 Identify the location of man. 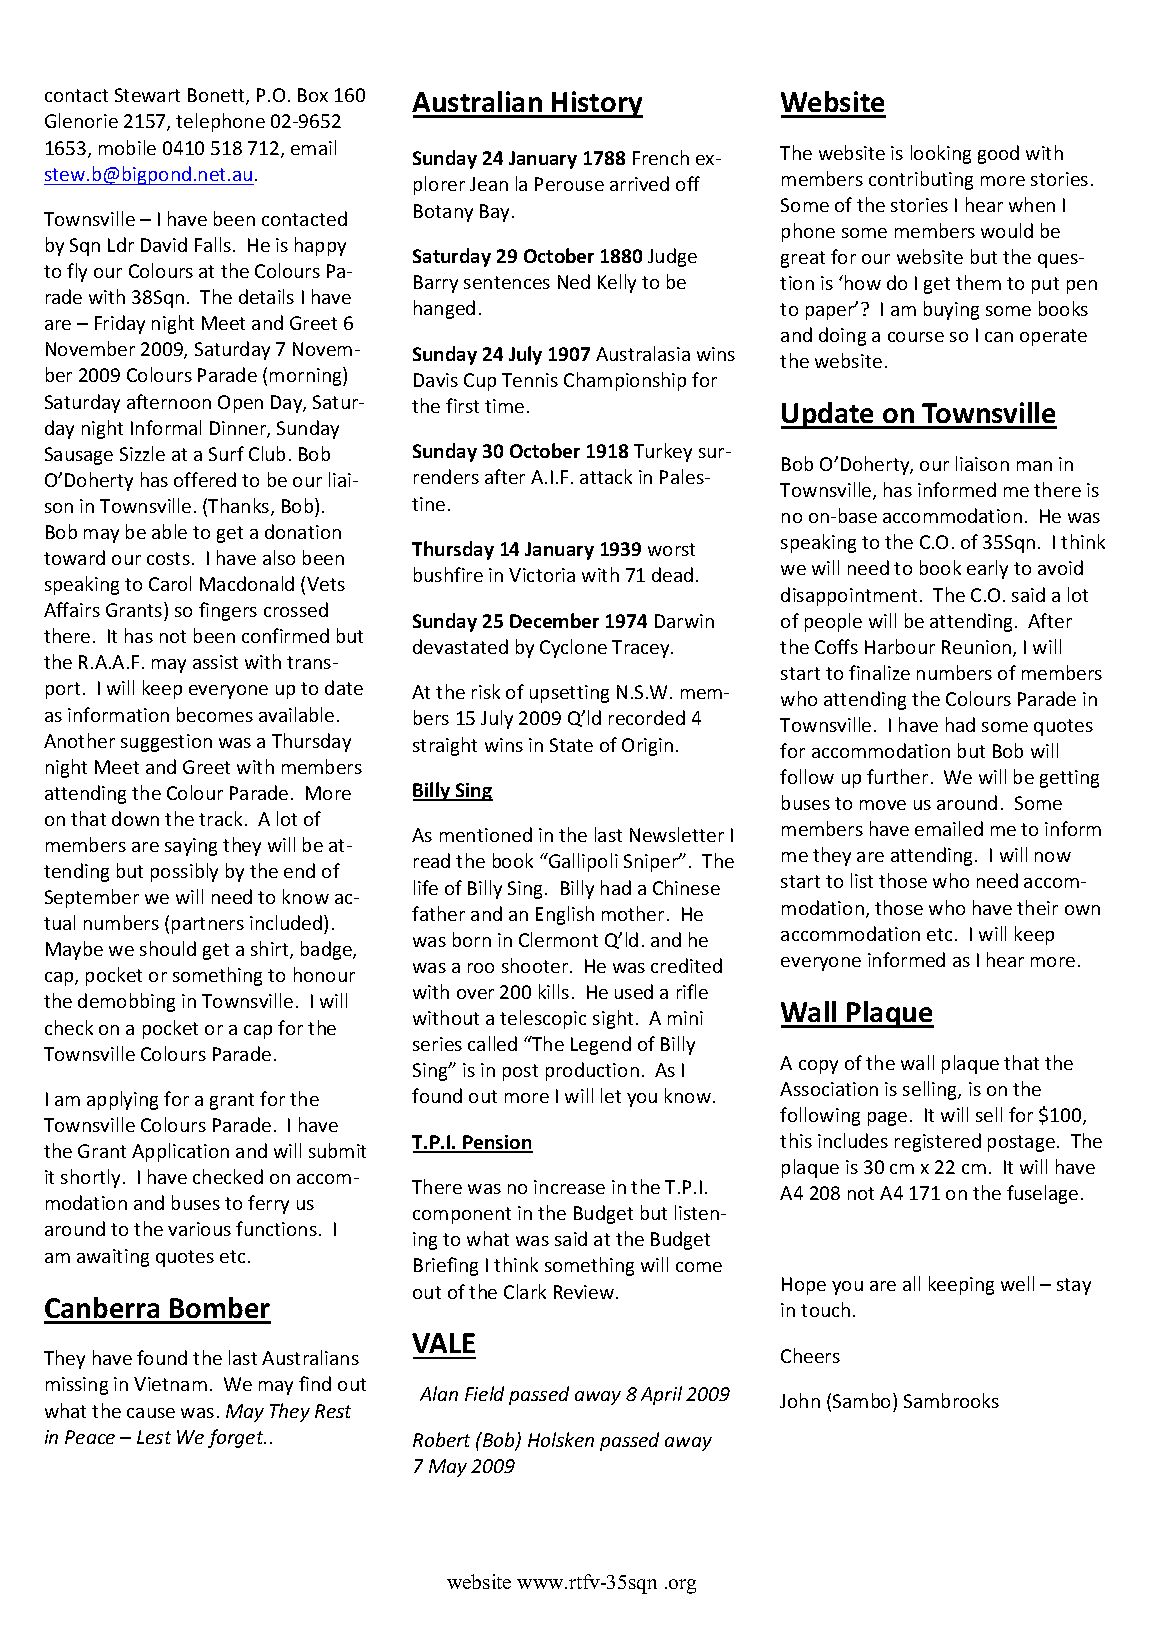
(1034, 466).
